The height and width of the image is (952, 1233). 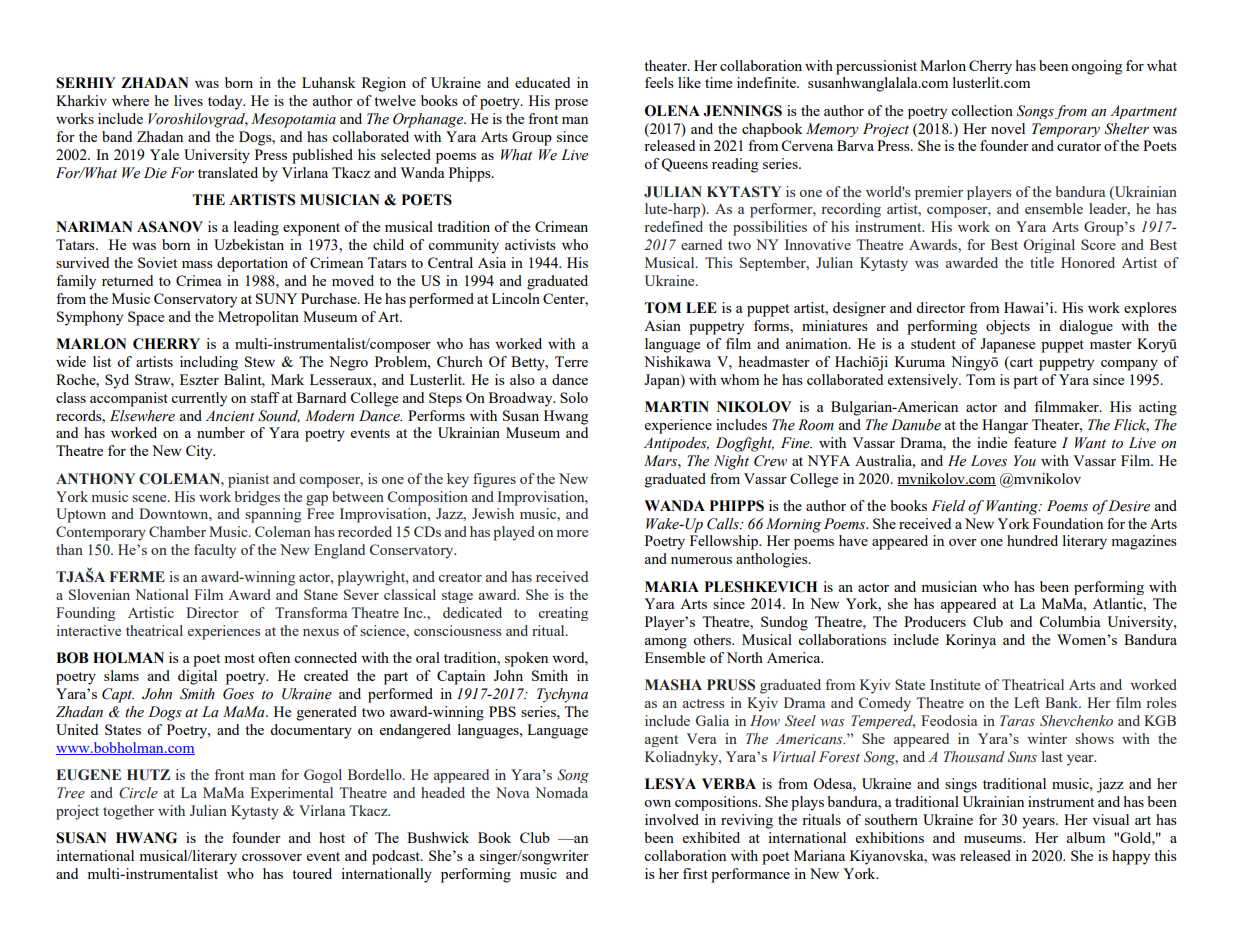 What do you see at coordinates (676, 444) in the image?
I see `Antipodes` at bounding box center [676, 444].
